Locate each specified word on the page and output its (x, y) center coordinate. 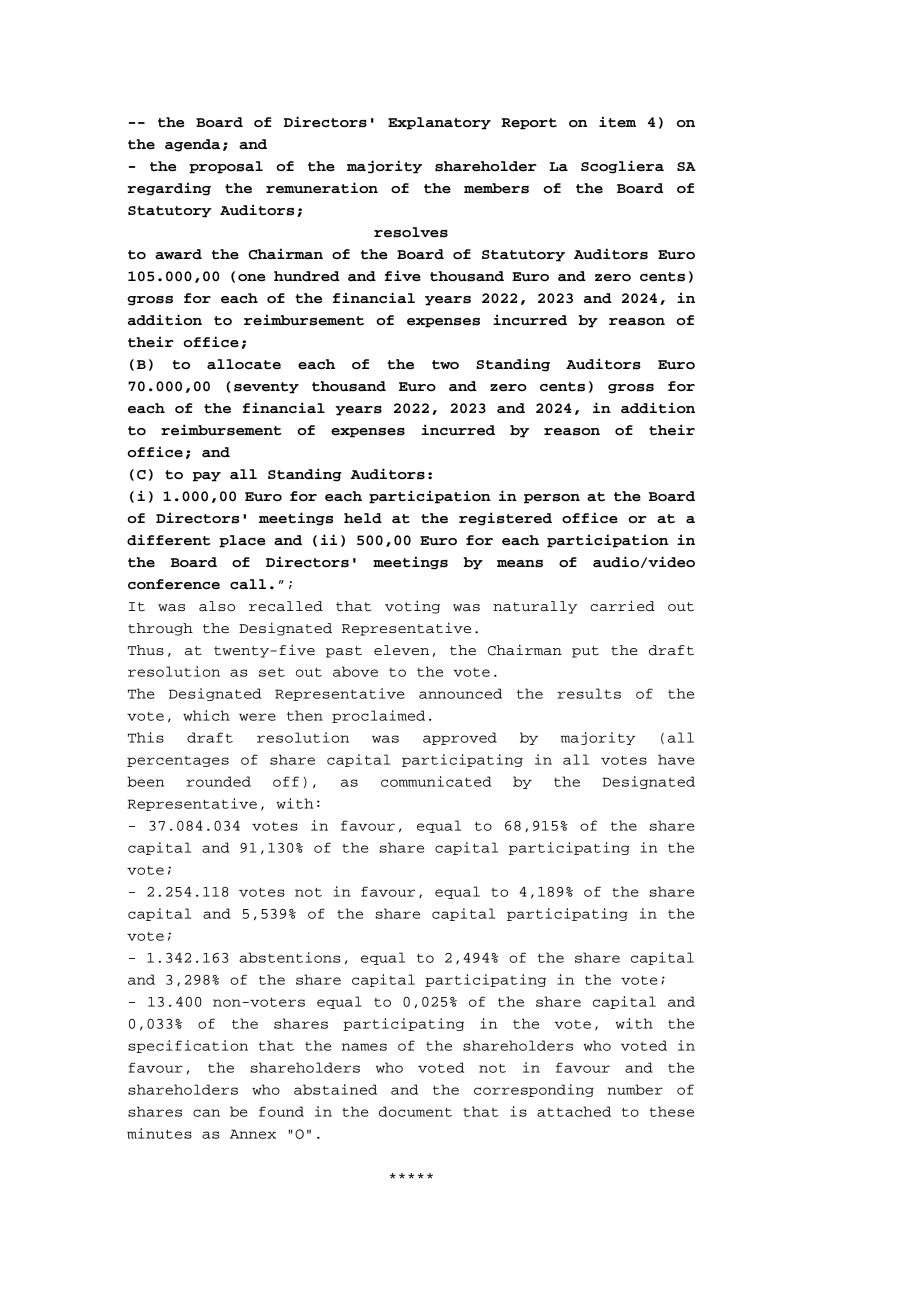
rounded (218, 781)
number (635, 1089)
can (206, 1113)
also (217, 606)
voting (412, 607)
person (552, 499)
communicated (436, 781)
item (617, 122)
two (445, 365)
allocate (244, 364)
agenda (192, 145)
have (676, 759)
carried (622, 606)
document (415, 1111)
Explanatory (439, 123)
